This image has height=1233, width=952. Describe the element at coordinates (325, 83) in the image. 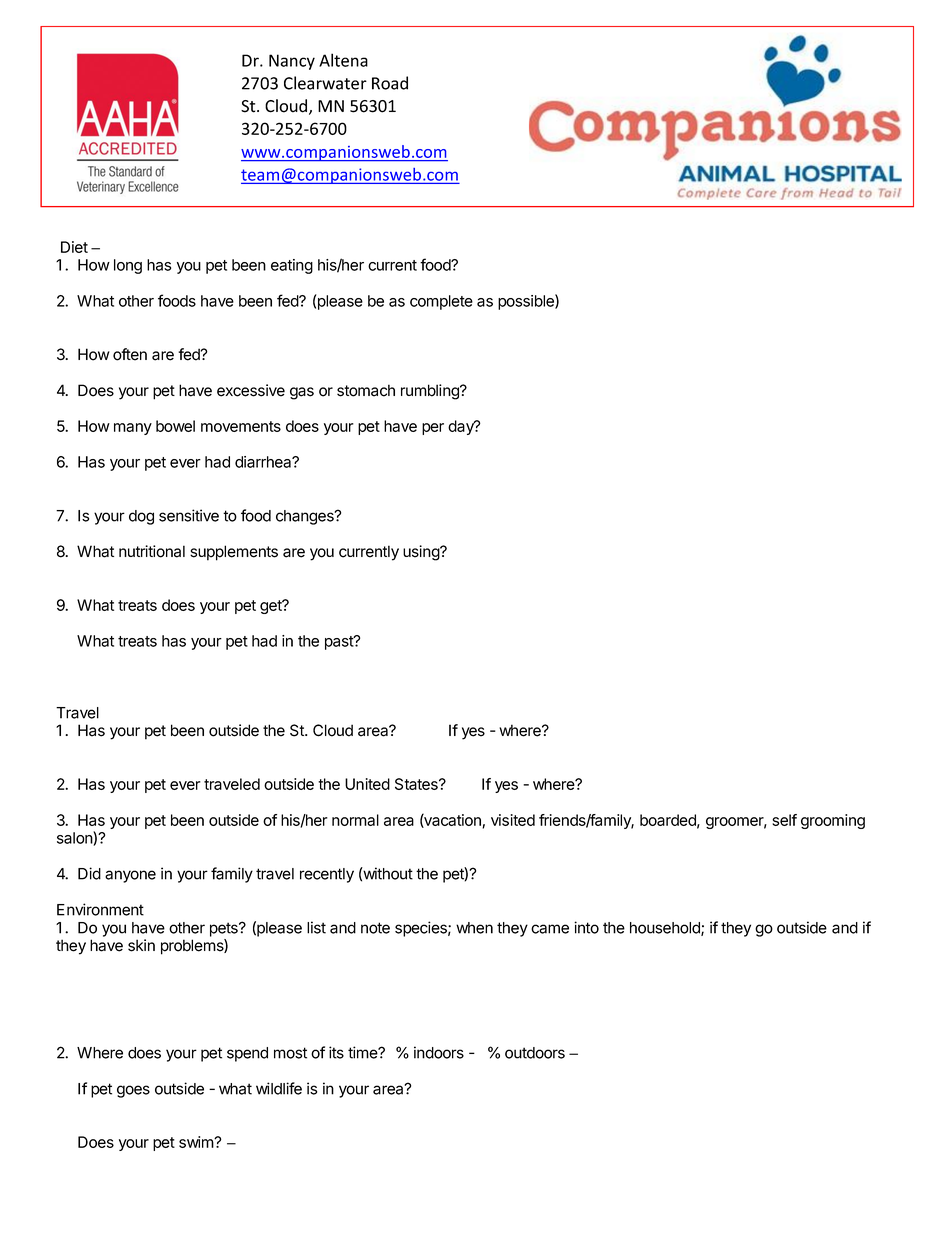

I see `Clearwater` at that location.
